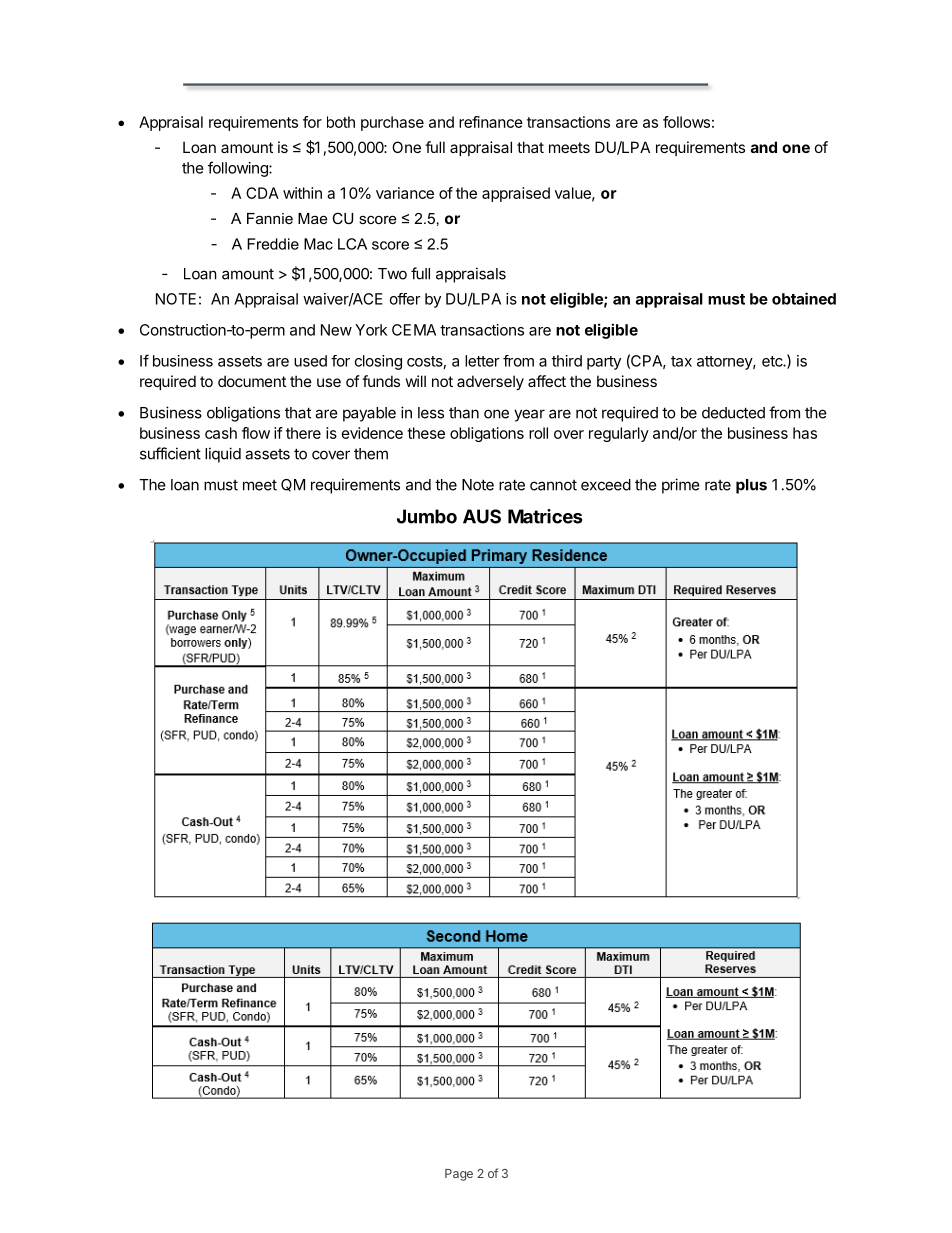 The width and height of the screenshot is (952, 1233). I want to click on liquid, so click(223, 455).
